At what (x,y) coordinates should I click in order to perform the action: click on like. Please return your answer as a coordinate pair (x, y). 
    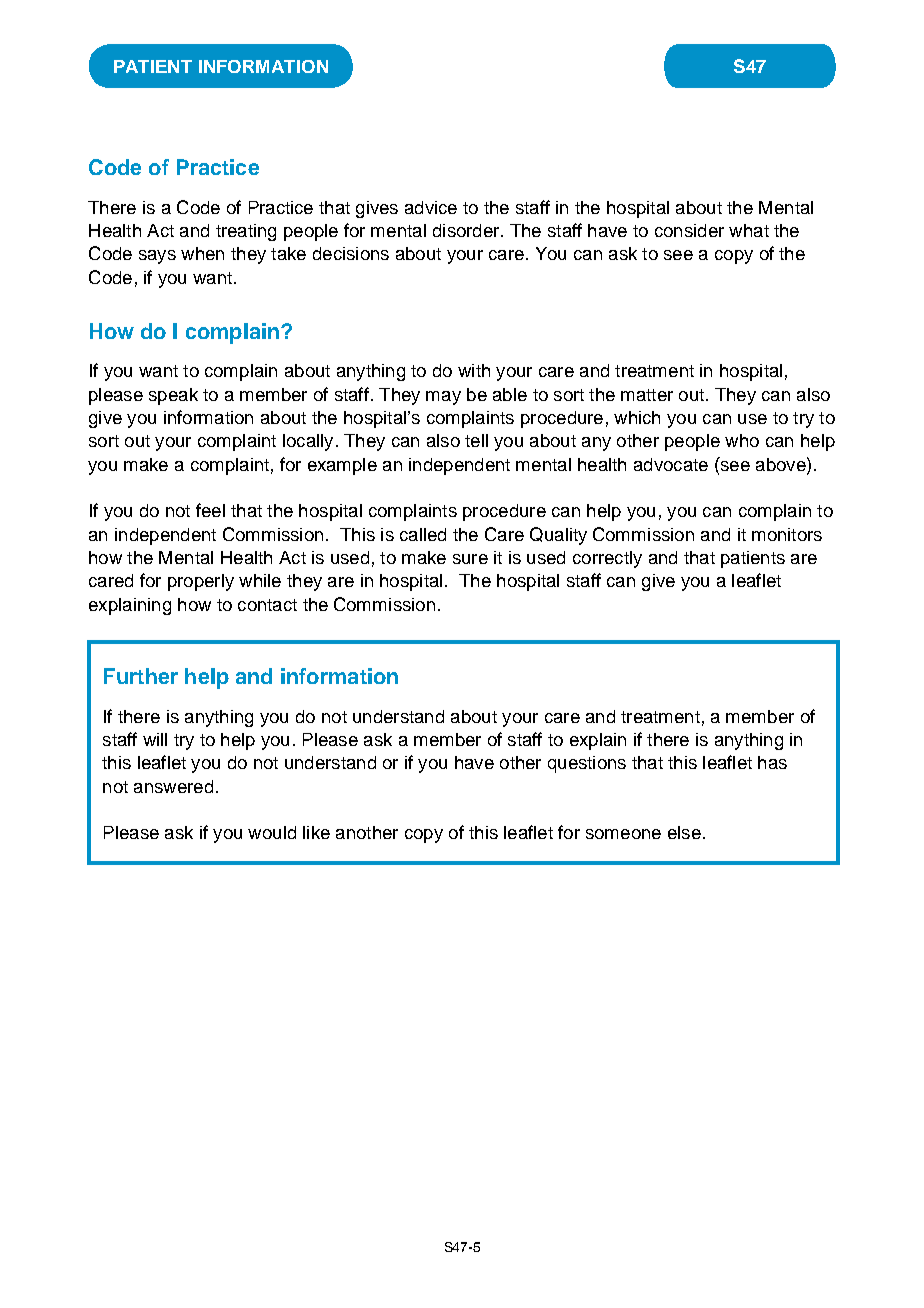
    Looking at the image, I should click on (316, 832).
